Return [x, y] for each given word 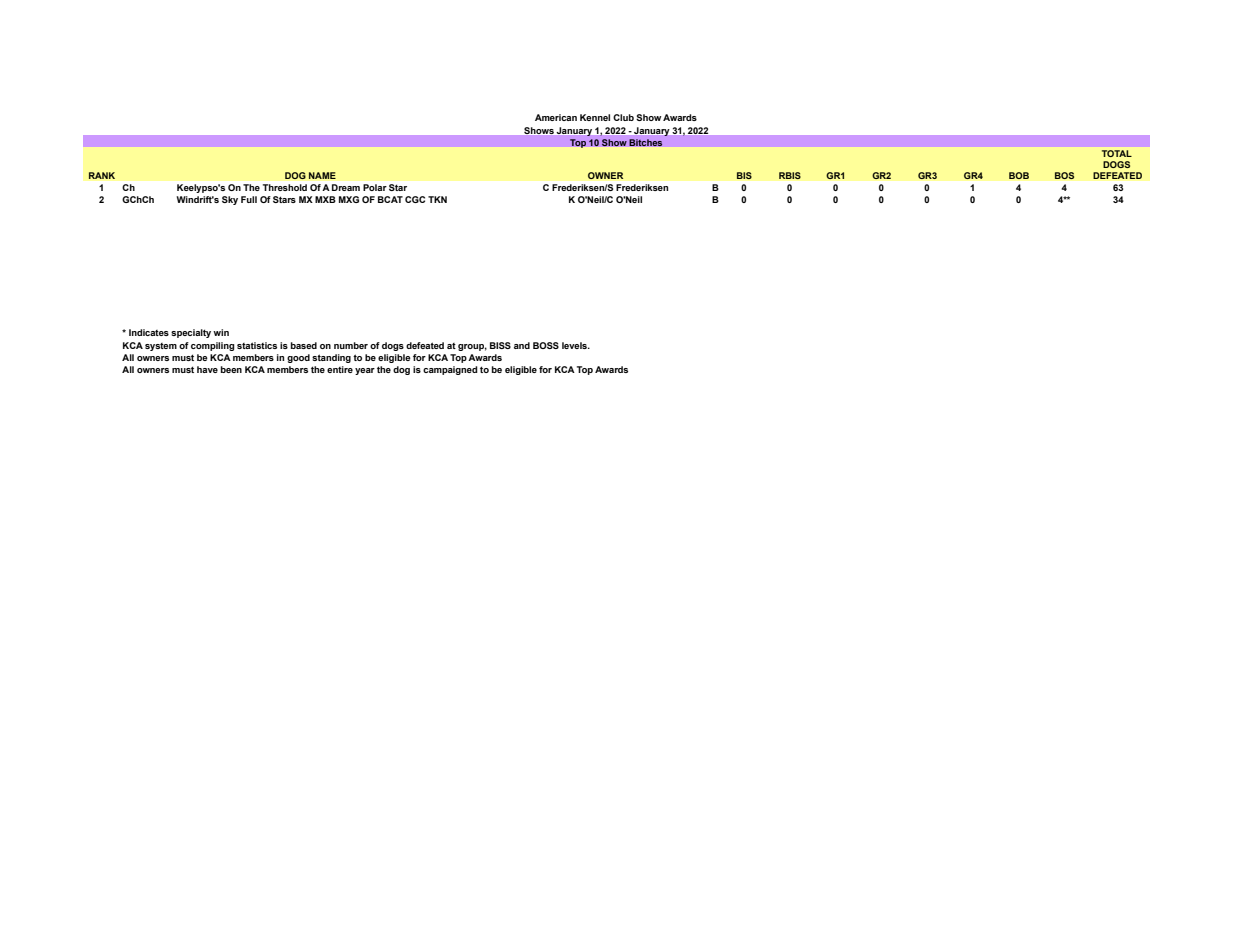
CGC [415, 199]
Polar [375, 187]
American [556, 117]
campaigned [450, 370]
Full [249, 199]
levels [576, 345]
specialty [191, 333]
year [365, 371]
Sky [230, 200]
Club [623, 117]
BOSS [546, 345]
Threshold [285, 187]
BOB [1019, 175]
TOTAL [1117, 153]
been [231, 369]
